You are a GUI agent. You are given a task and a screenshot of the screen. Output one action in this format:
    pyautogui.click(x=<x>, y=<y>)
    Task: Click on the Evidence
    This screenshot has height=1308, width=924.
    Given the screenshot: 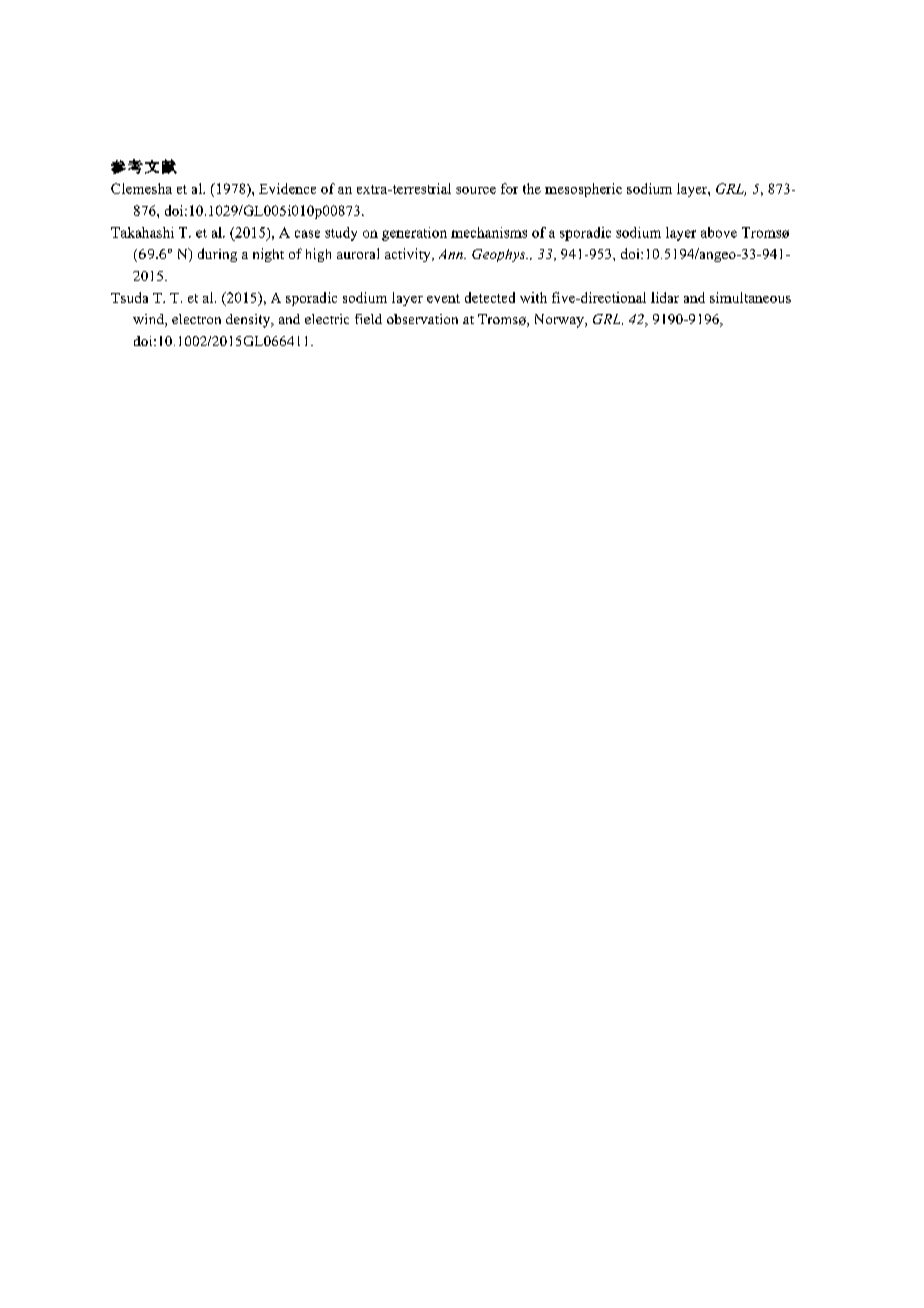 What is the action you would take?
    pyautogui.click(x=287, y=188)
